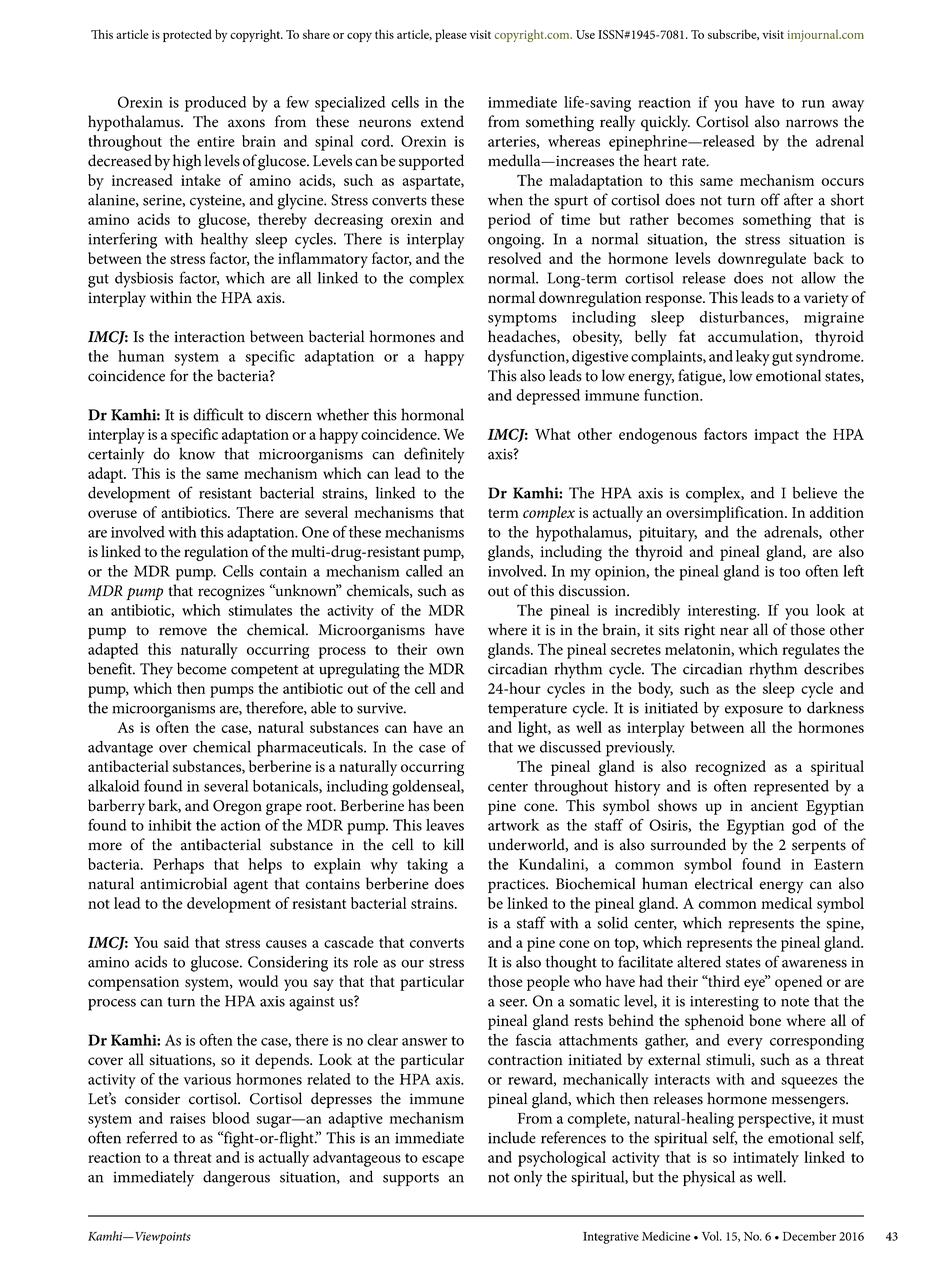 This screenshot has width=952, height=1275. What do you see at coordinates (237, 807) in the screenshot?
I see `Oregon` at bounding box center [237, 807].
